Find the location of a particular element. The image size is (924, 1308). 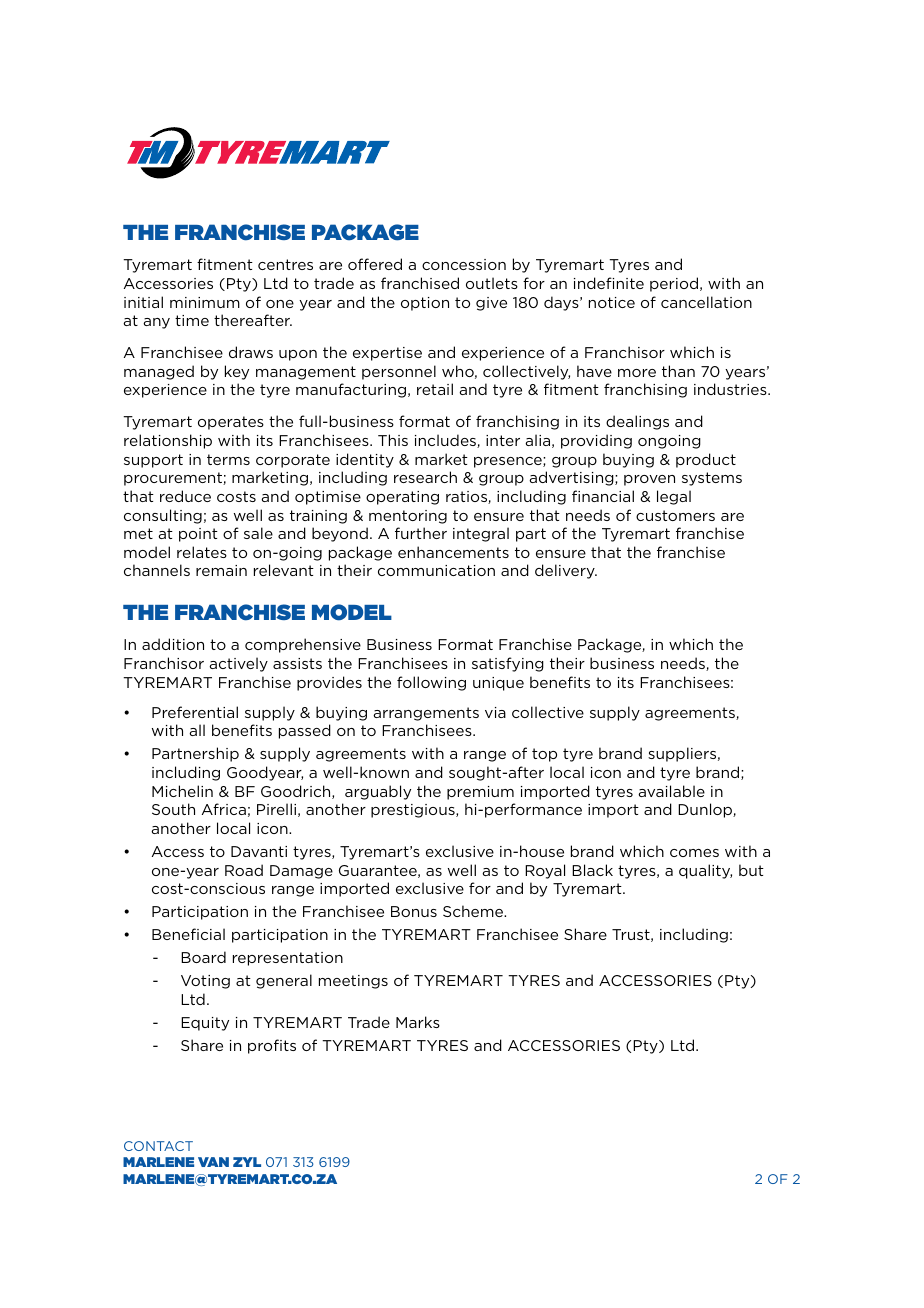

Marks is located at coordinates (418, 1022).
